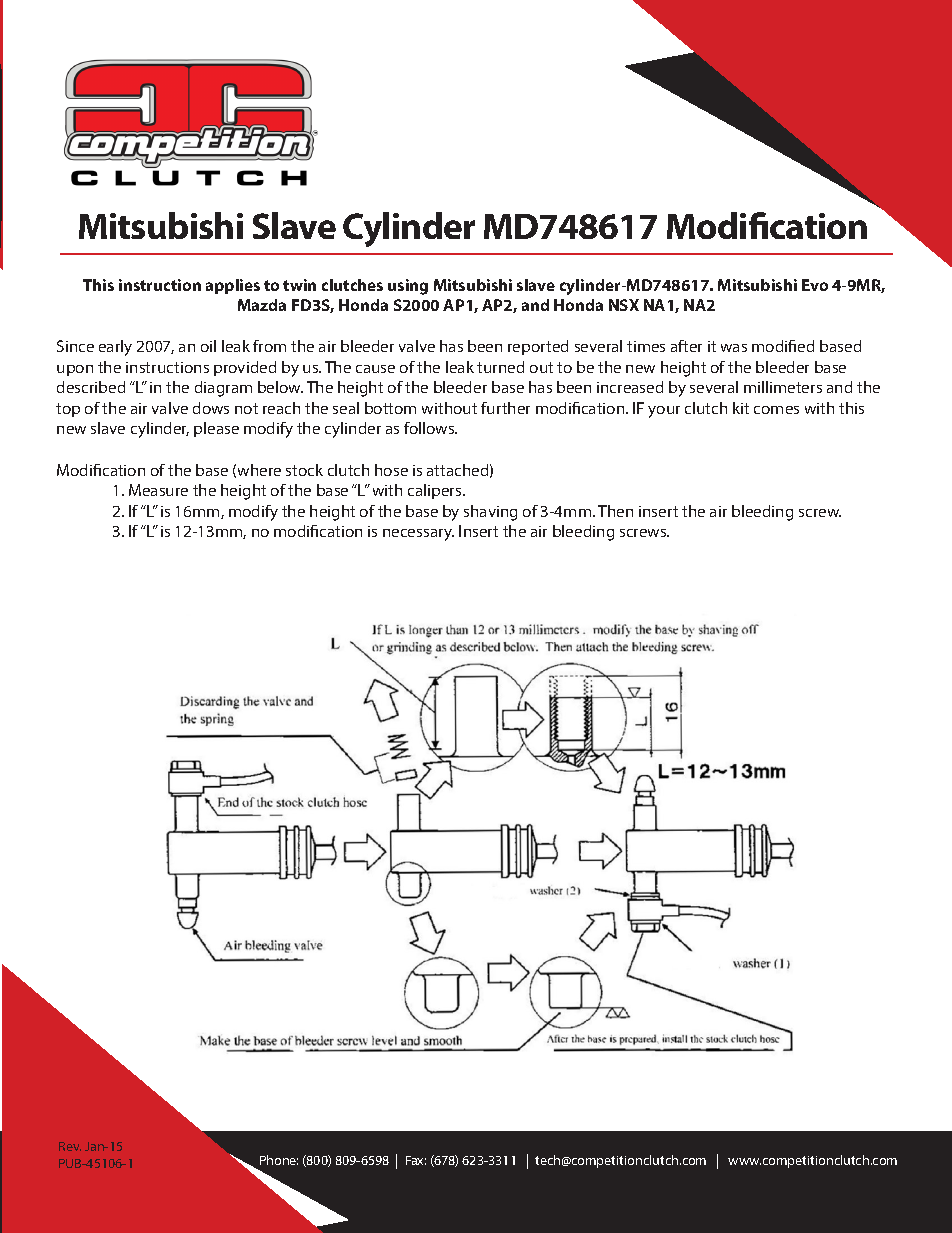 The image size is (952, 1233). I want to click on necessary, so click(418, 535).
